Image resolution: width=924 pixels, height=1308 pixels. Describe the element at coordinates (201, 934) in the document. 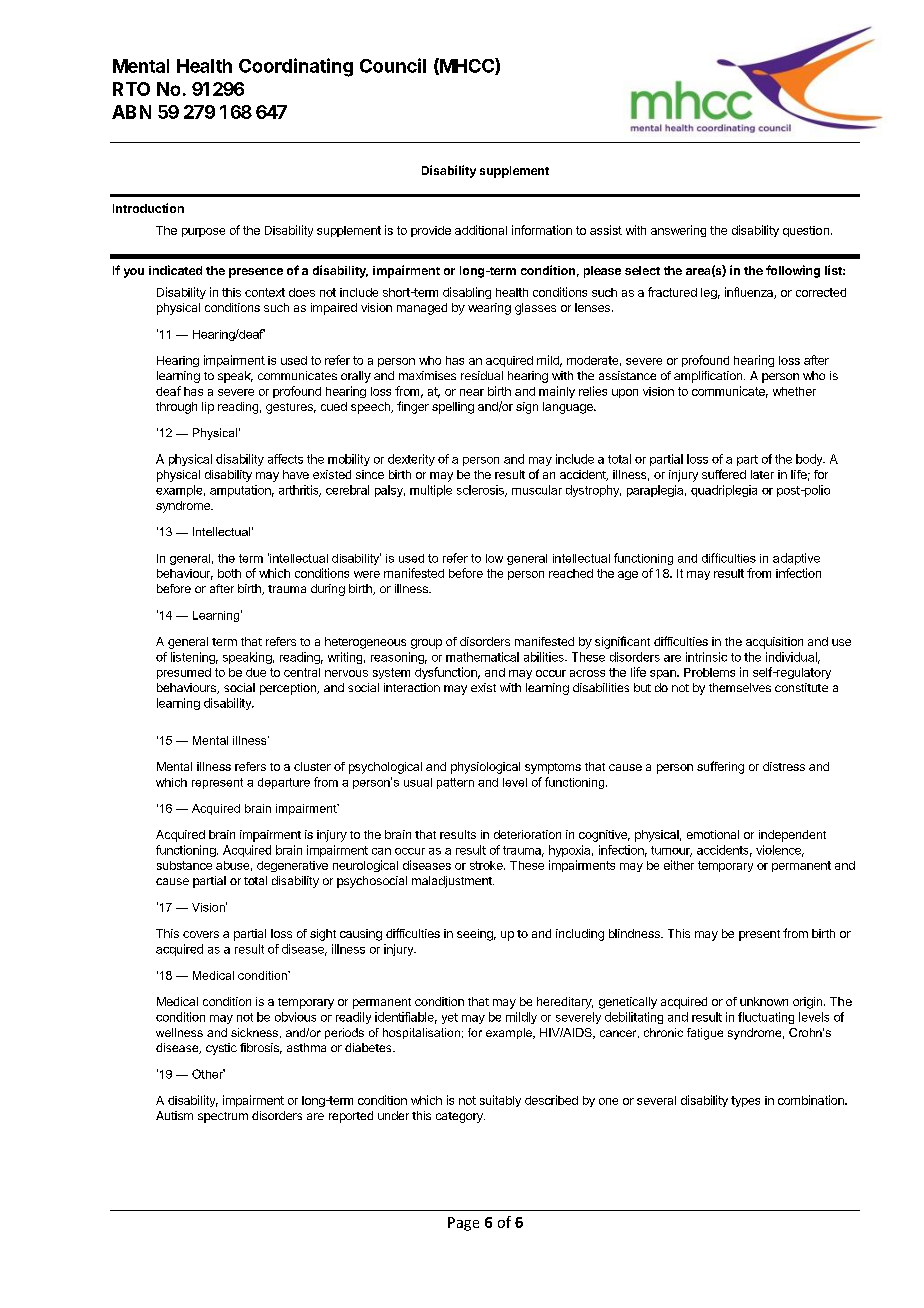

I see `covers` at that location.
